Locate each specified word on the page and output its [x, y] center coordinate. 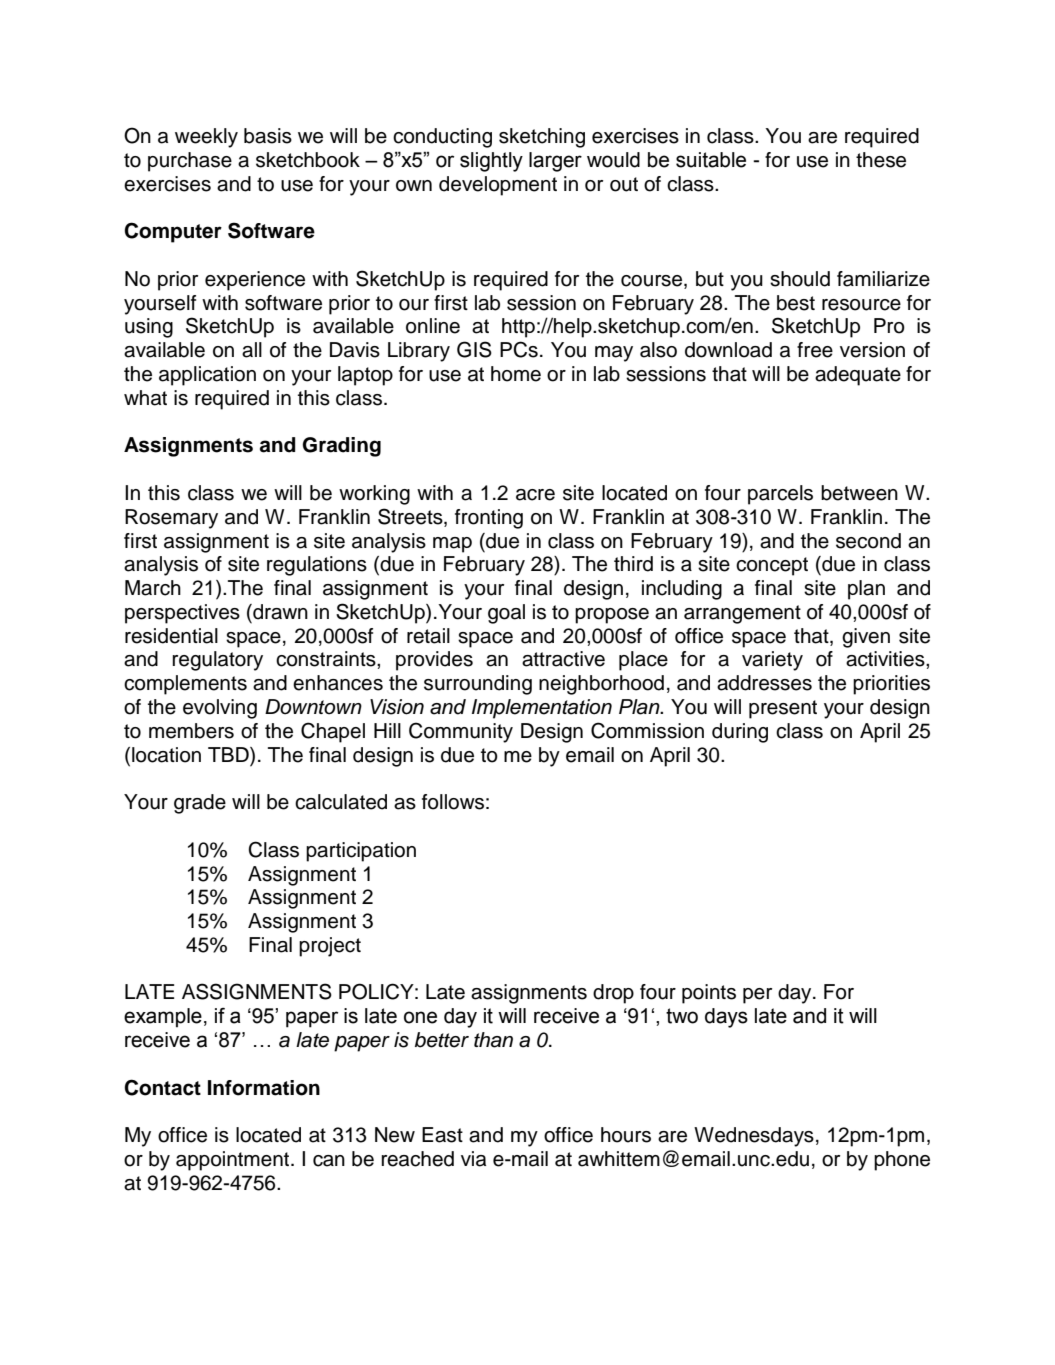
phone [902, 1161]
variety [772, 661]
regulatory [217, 661]
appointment [234, 1161]
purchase [190, 162]
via [473, 1159]
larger [555, 162]
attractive [563, 659]
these [881, 160]
